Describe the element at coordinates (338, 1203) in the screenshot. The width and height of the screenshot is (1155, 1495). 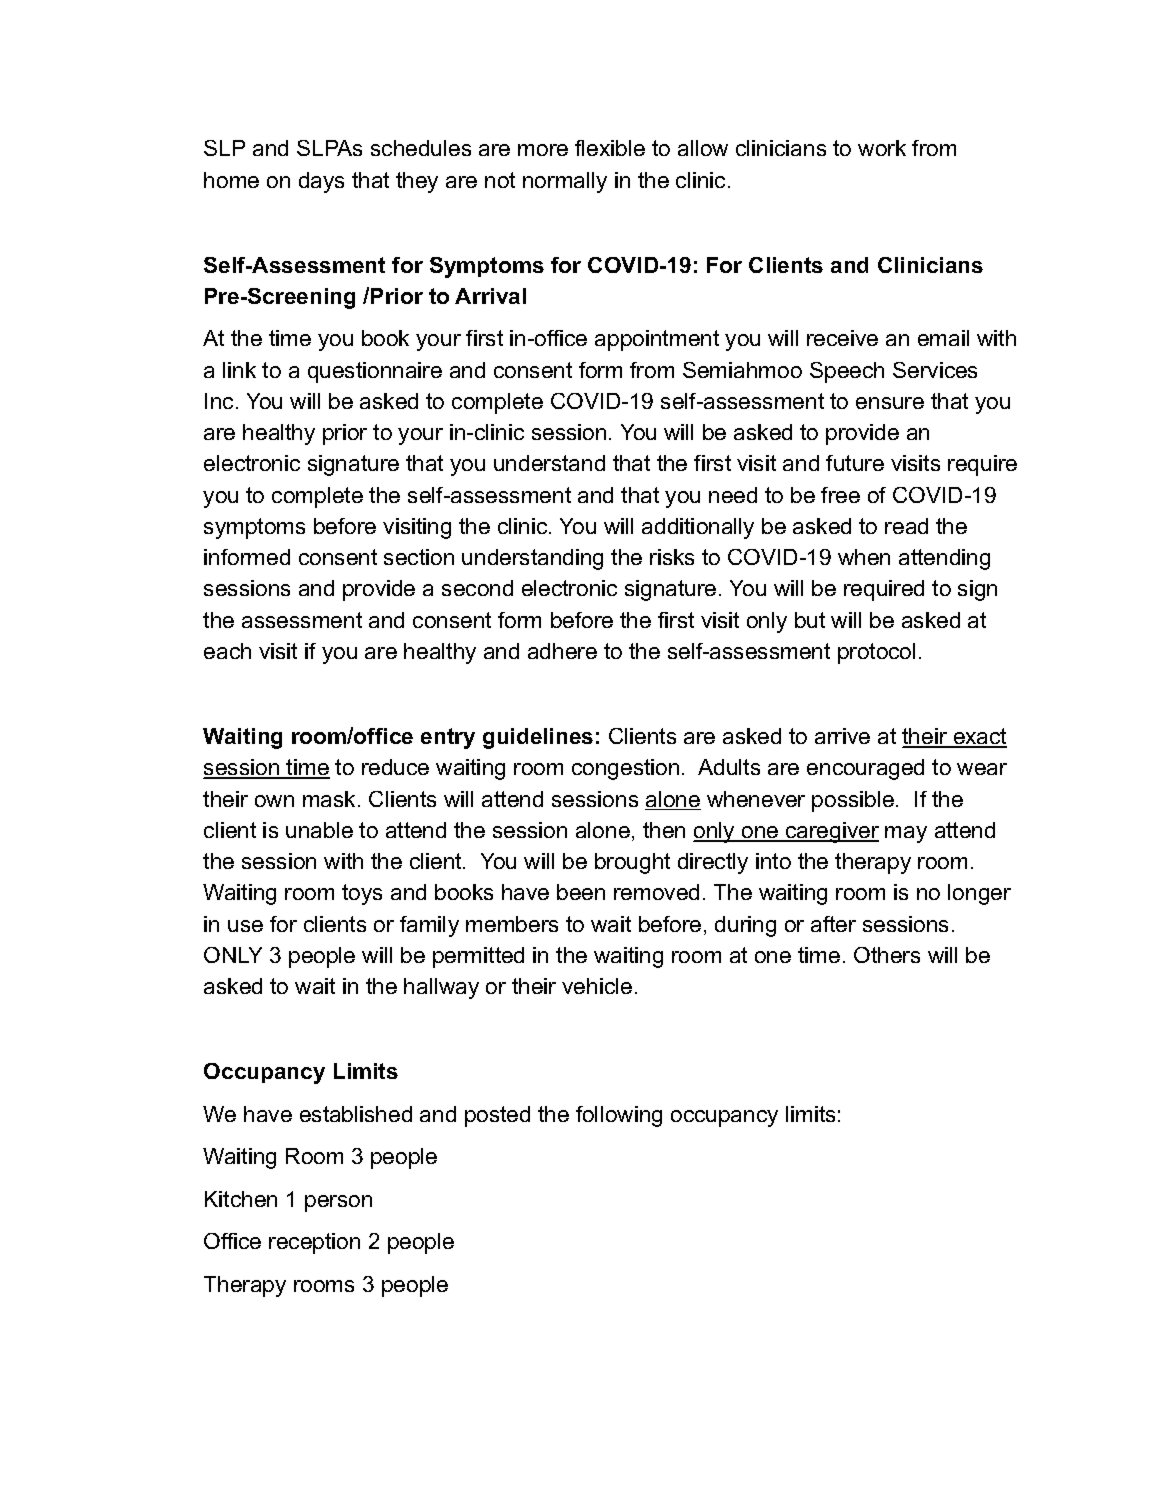
I see `person` at that location.
